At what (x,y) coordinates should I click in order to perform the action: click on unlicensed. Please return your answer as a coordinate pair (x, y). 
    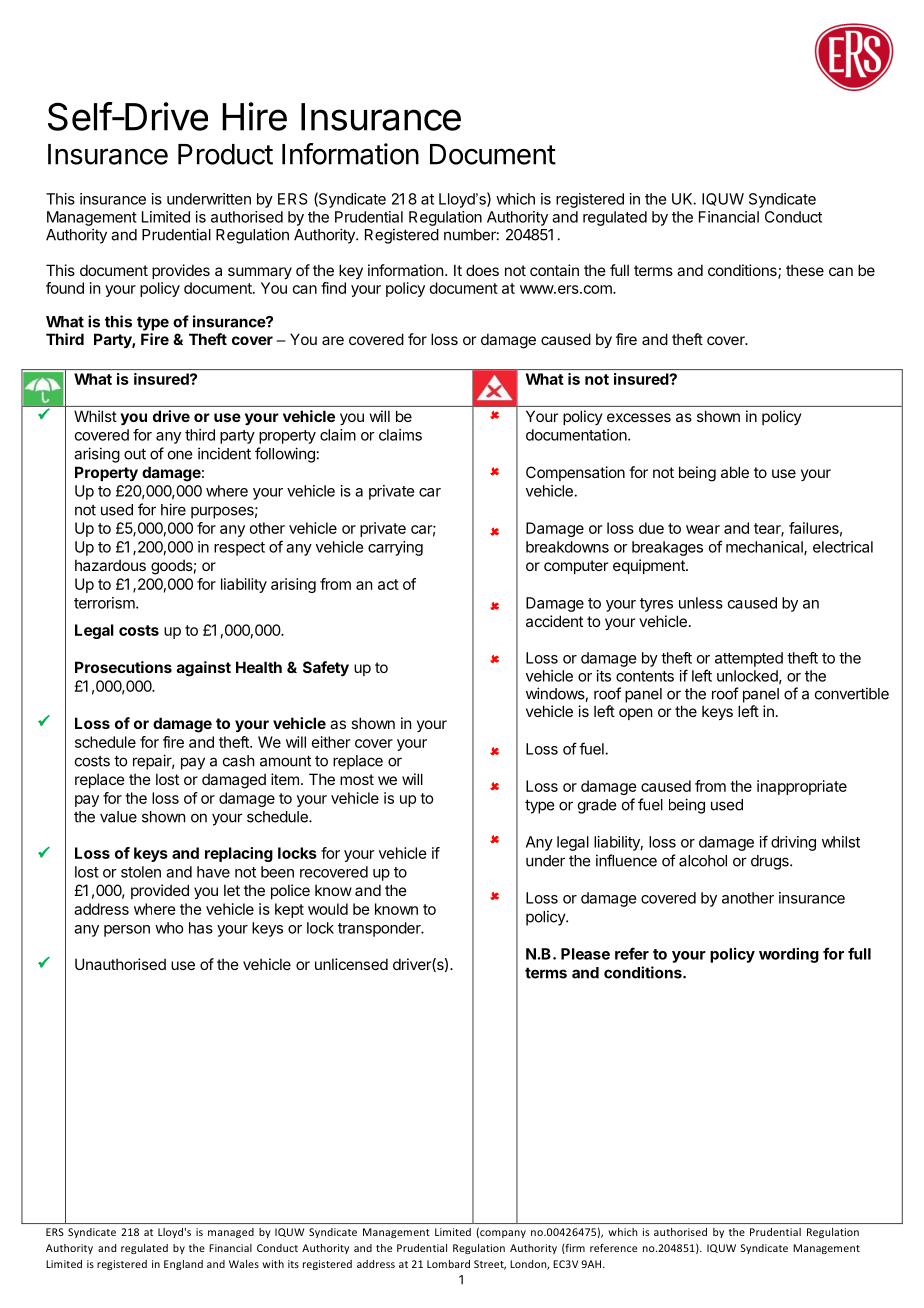
    Looking at the image, I should click on (351, 964).
